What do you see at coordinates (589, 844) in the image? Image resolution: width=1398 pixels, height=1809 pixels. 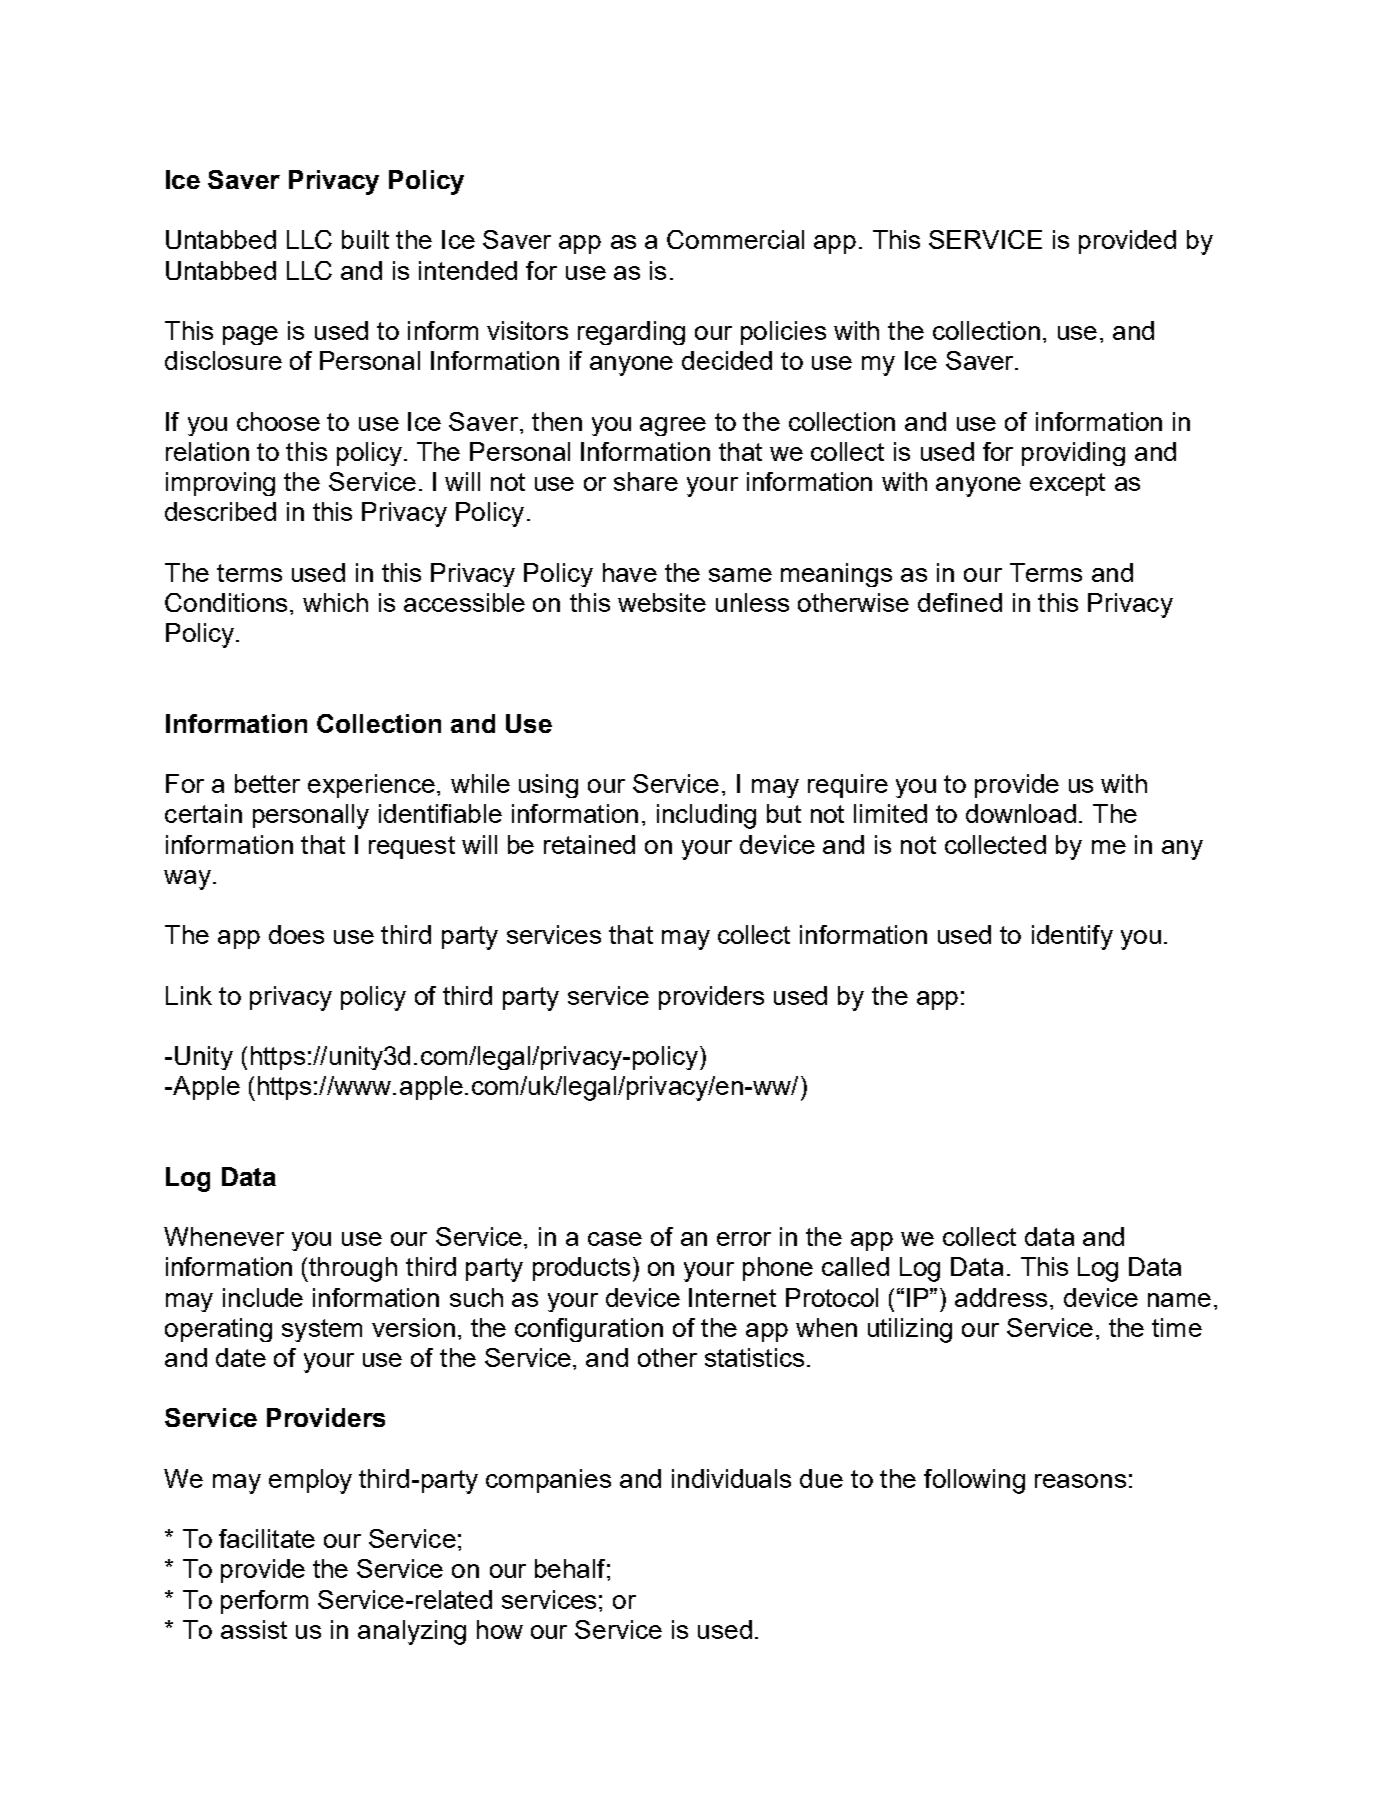 I see `retained` at bounding box center [589, 844].
